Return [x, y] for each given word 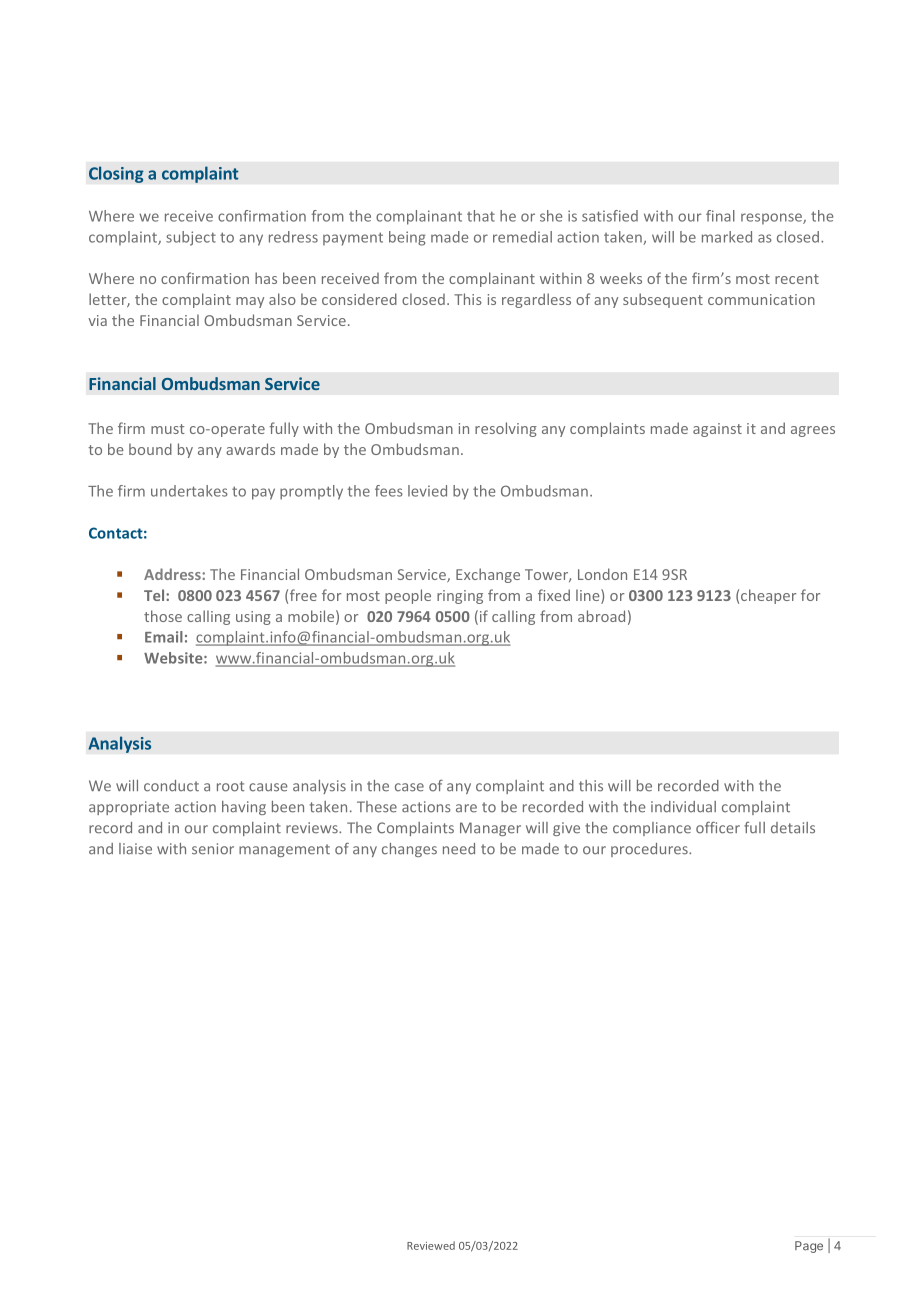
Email [164, 637]
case [409, 787]
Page [809, 1247]
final [720, 216]
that [481, 216]
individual [683, 807]
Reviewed [431, 1245]
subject [191, 238]
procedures [650, 850]
